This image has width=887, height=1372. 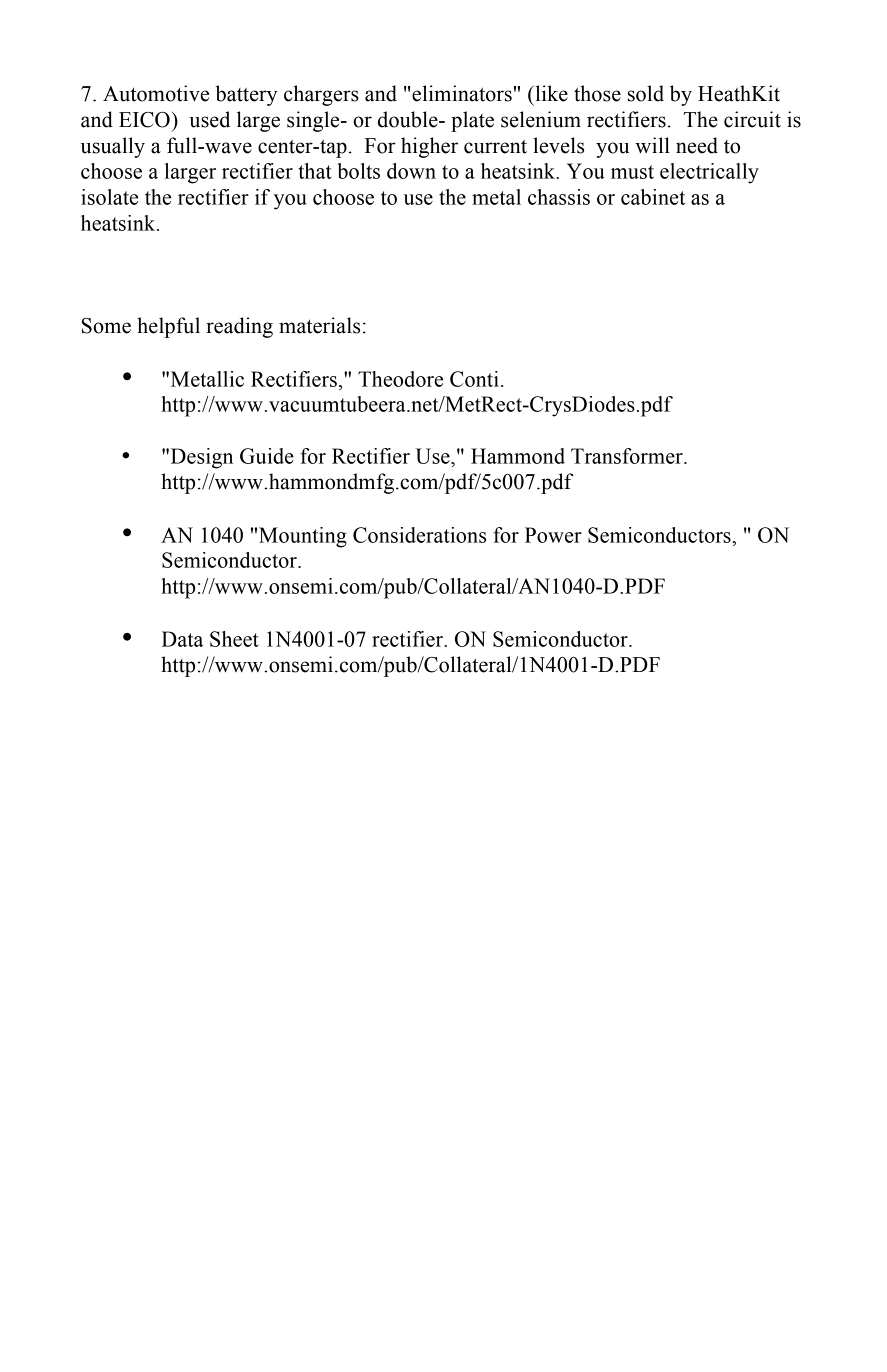 I want to click on Sheet, so click(x=234, y=639).
